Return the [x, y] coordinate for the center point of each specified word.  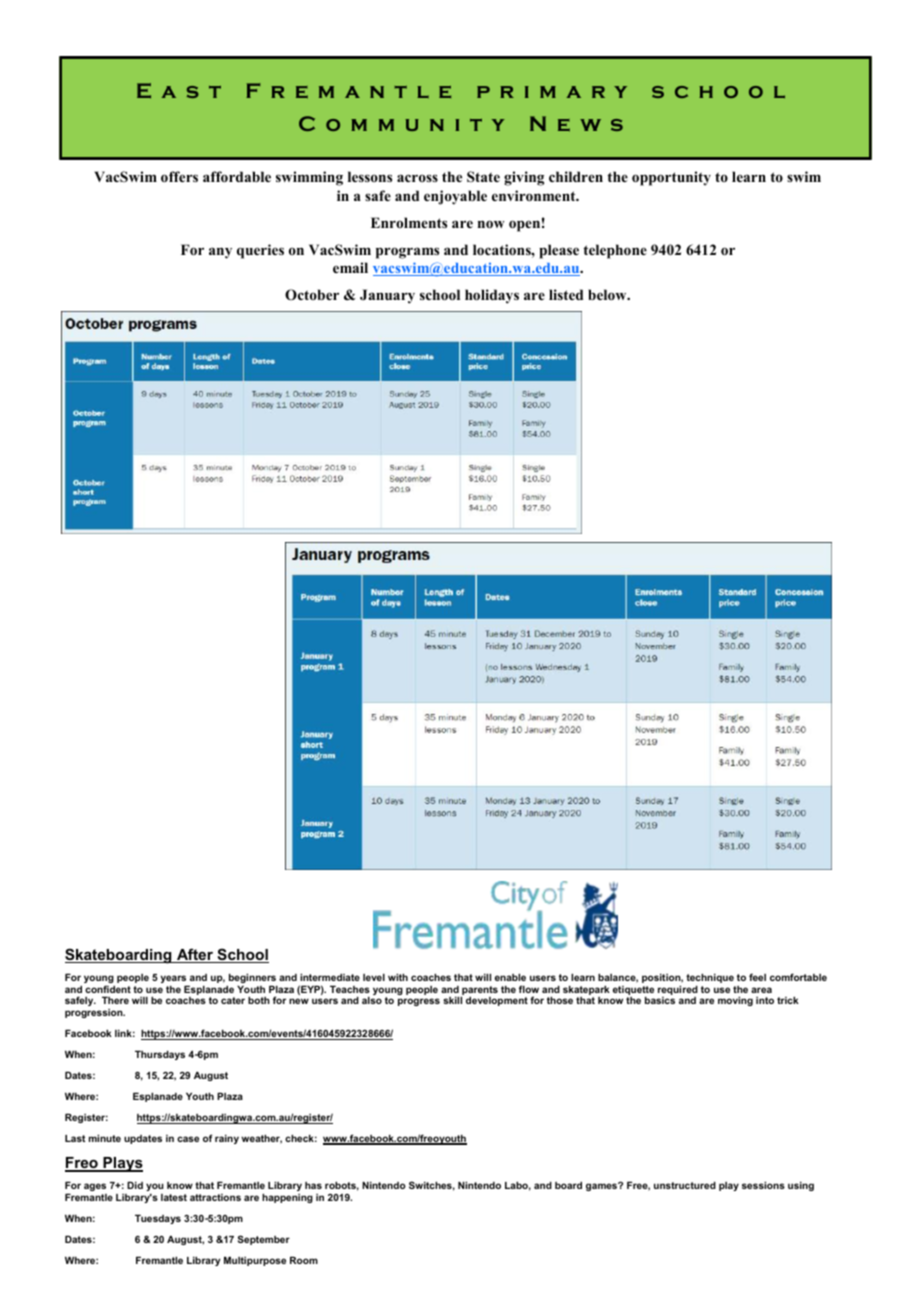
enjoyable [455, 197]
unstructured [685, 1185]
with [398, 977]
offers [179, 176]
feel [757, 977]
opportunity [671, 178]
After [195, 955]
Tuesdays [158, 1219]
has [313, 1185]
